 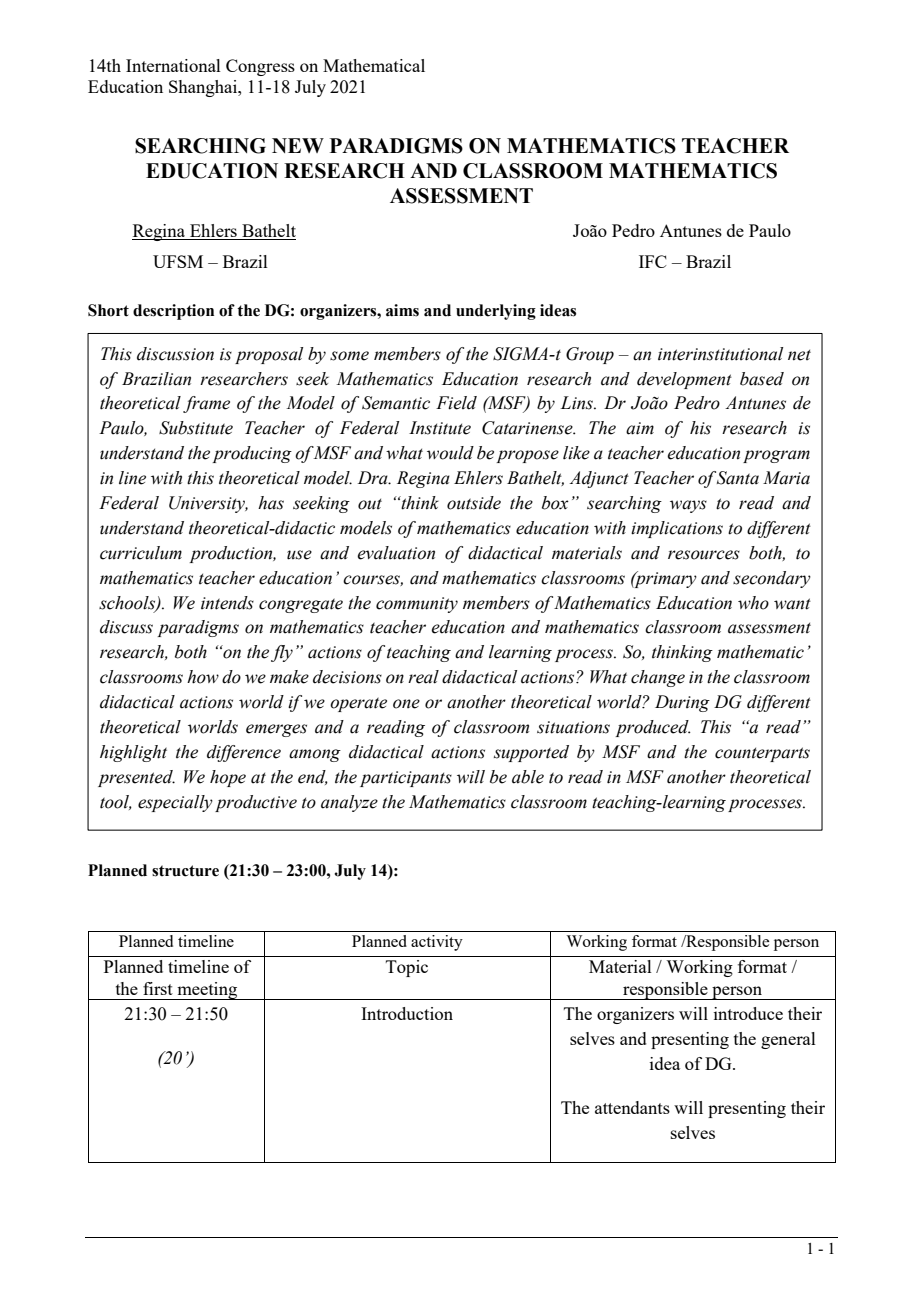 What do you see at coordinates (684, 380) in the image?
I see `development` at bounding box center [684, 380].
